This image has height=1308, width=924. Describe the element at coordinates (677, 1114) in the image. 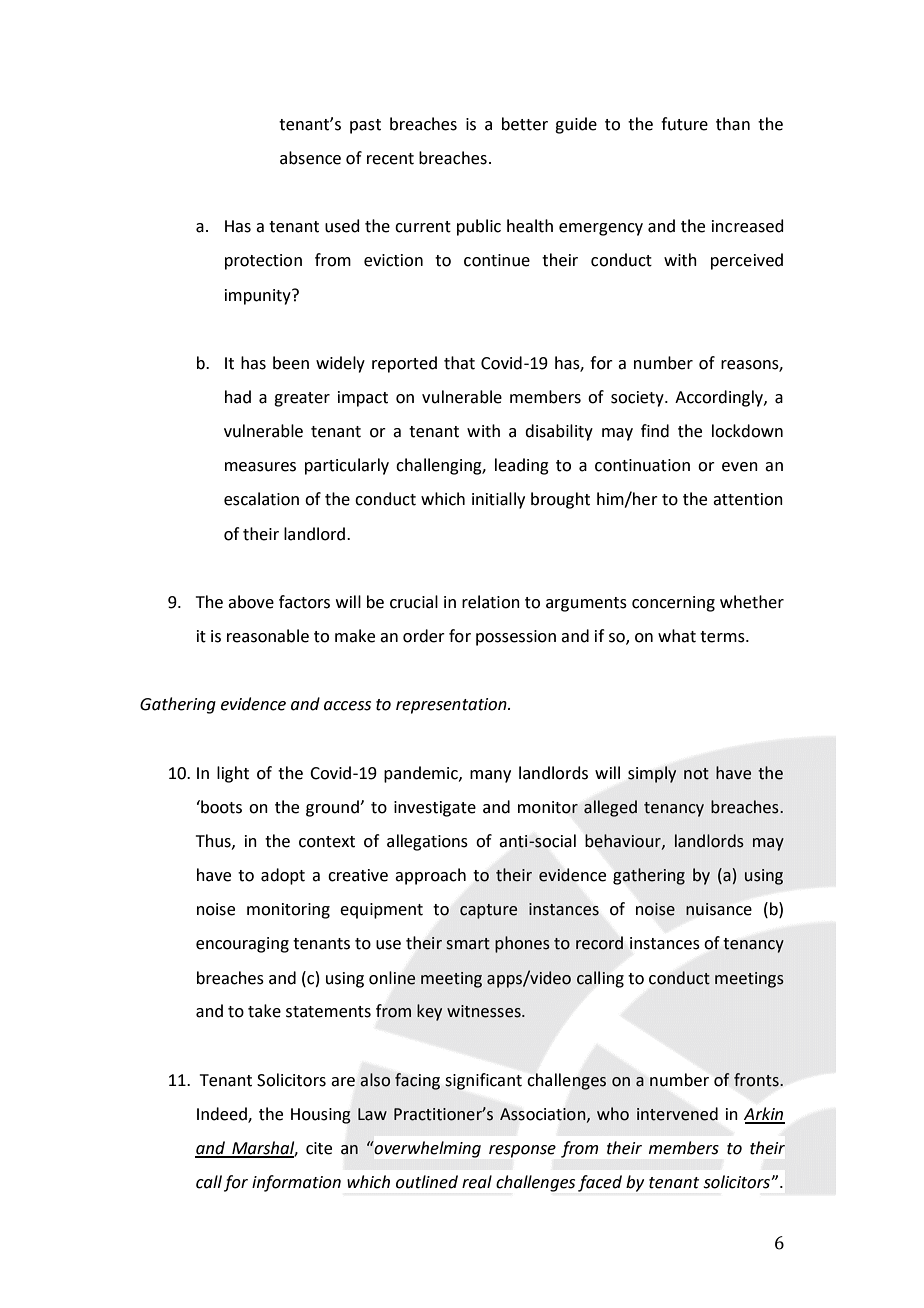

I see `intervened` at that location.
